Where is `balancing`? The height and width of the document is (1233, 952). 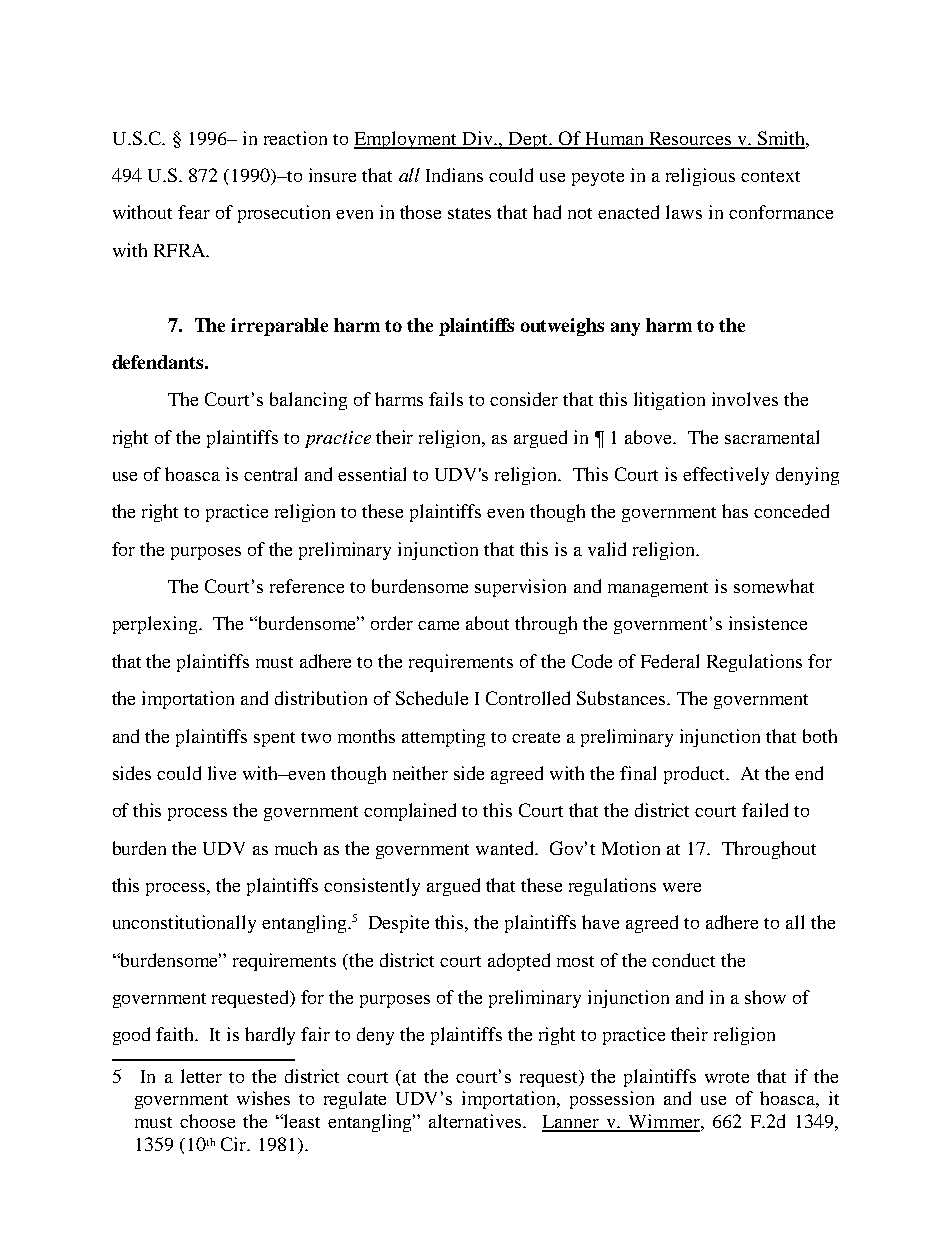
balancing is located at coordinates (308, 401).
